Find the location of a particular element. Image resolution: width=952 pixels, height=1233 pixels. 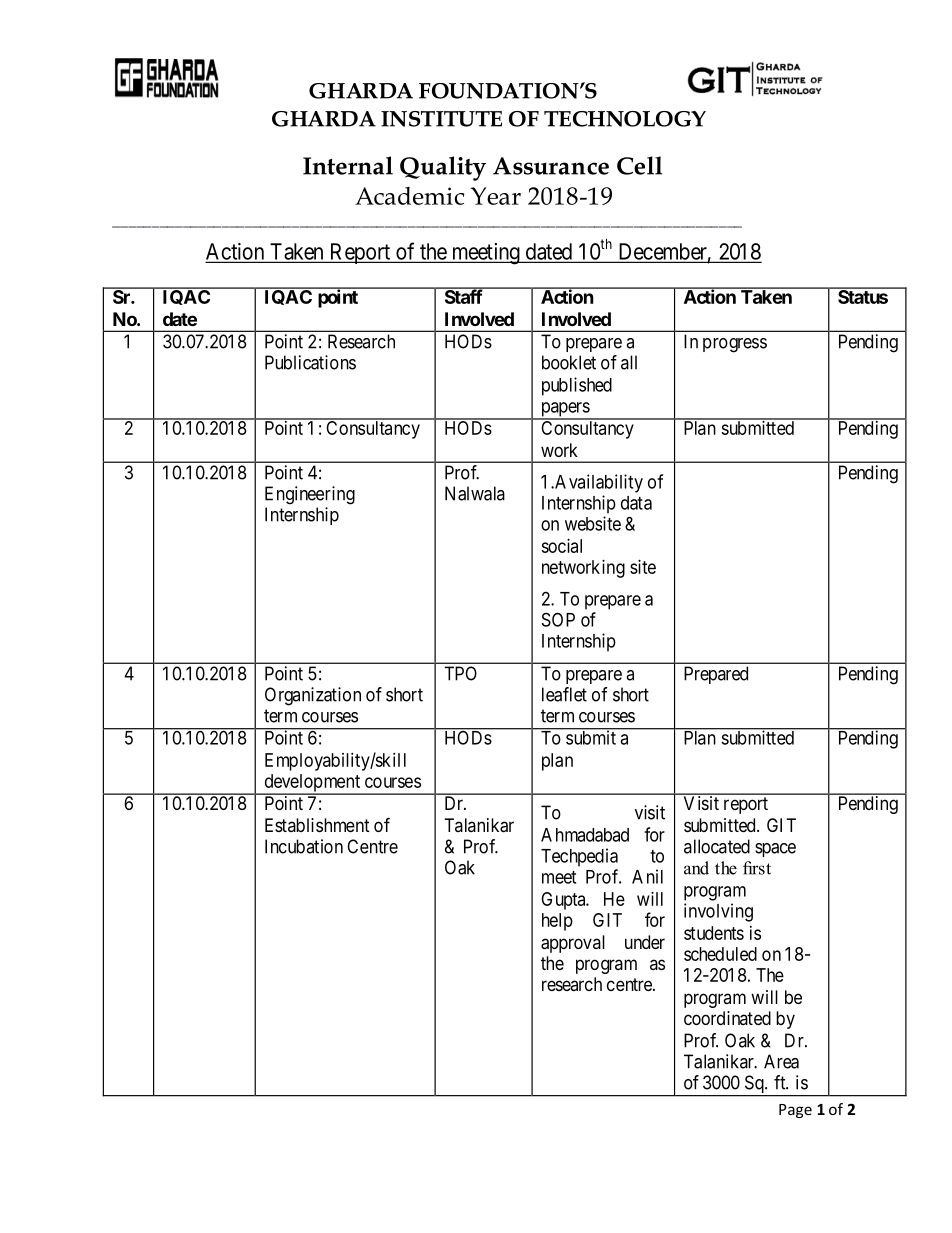

data is located at coordinates (636, 503).
